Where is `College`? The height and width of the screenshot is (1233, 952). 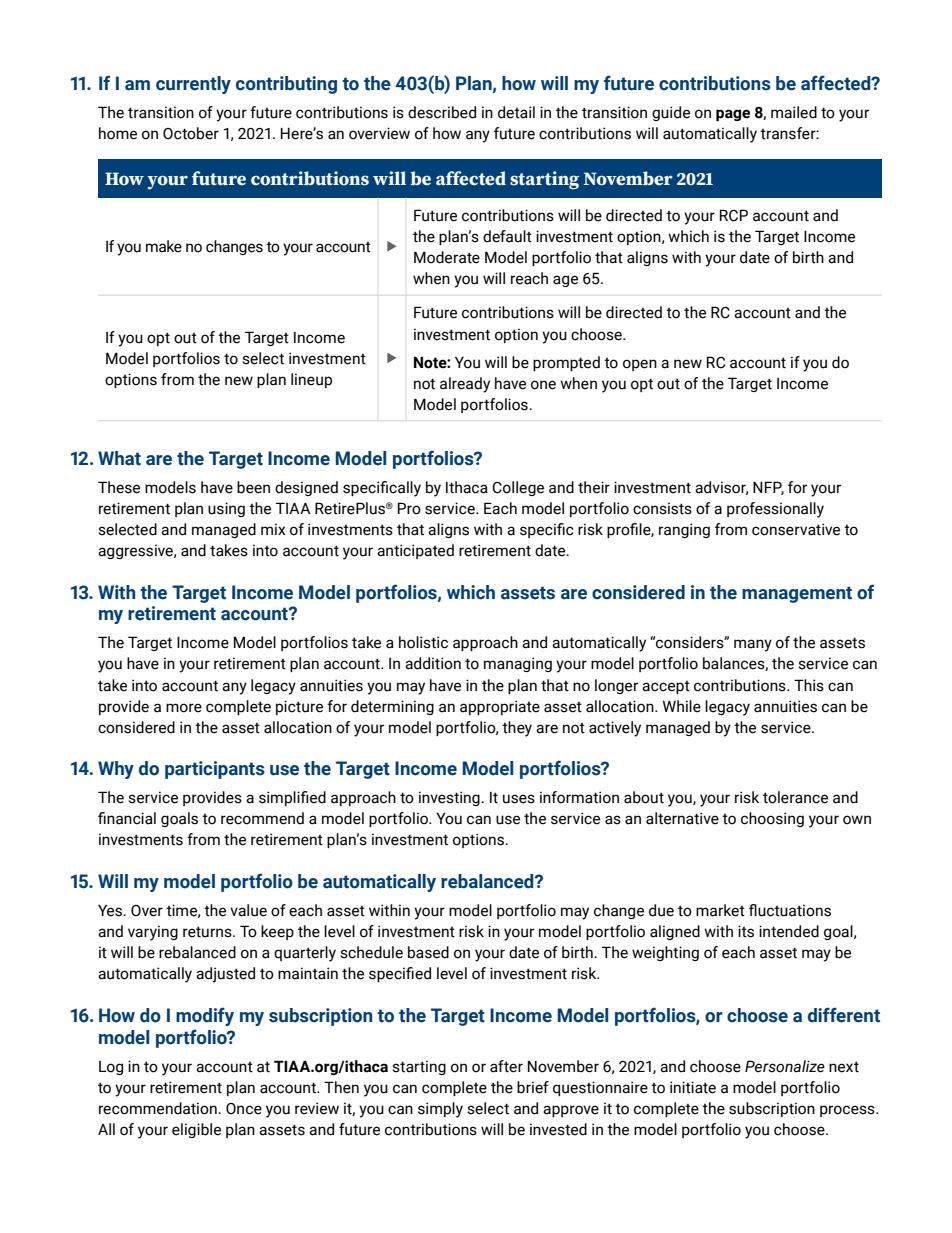 College is located at coordinates (518, 488).
